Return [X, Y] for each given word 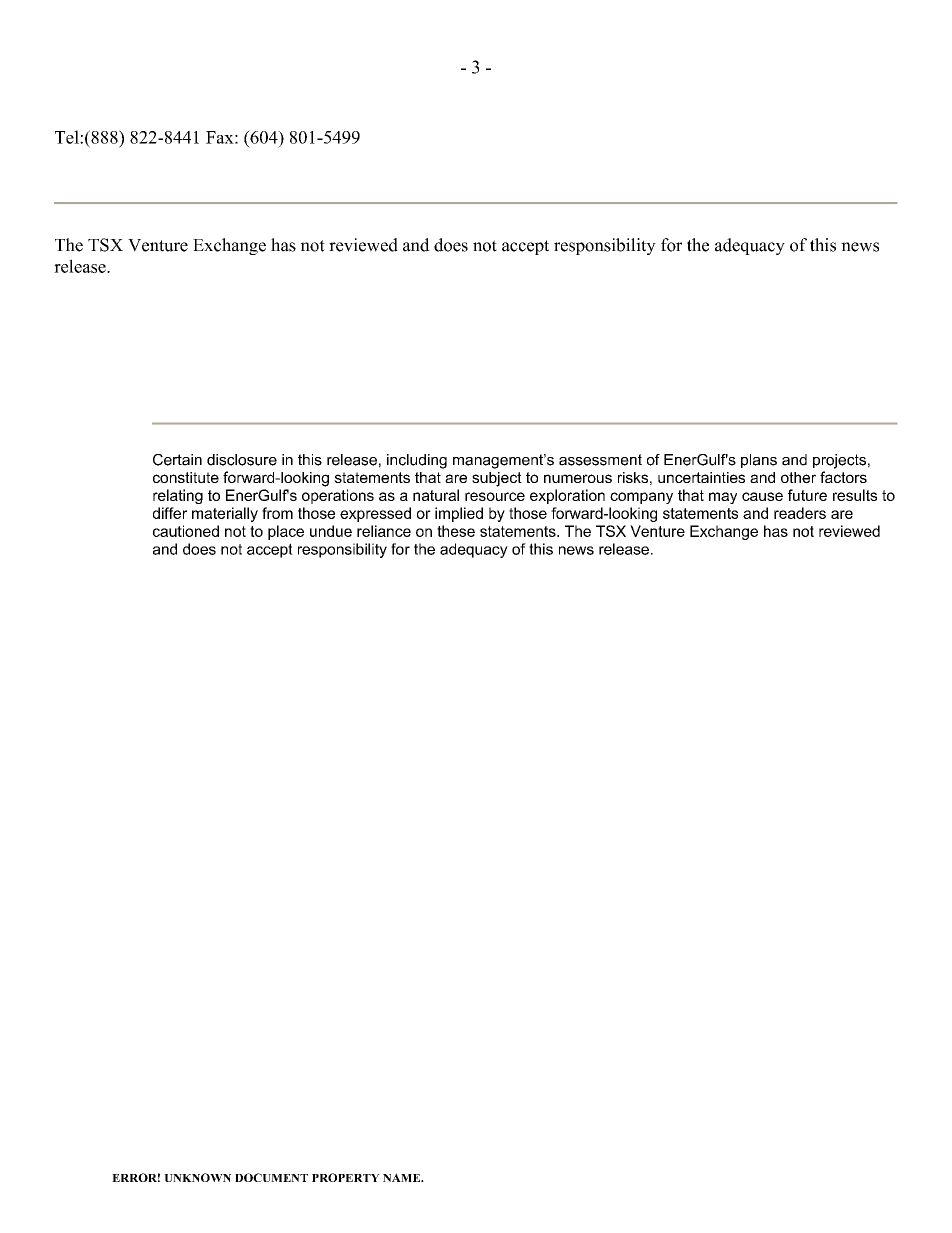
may [723, 498]
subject [497, 479]
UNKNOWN [197, 1177]
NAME [403, 1177]
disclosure [242, 460]
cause [762, 496]
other [798, 477]
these [456, 531]
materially [225, 514]
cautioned [186, 531]
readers [800, 513]
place [286, 532]
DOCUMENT [271, 1177]
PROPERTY [346, 1177]
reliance [384, 531]
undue [331, 531]
